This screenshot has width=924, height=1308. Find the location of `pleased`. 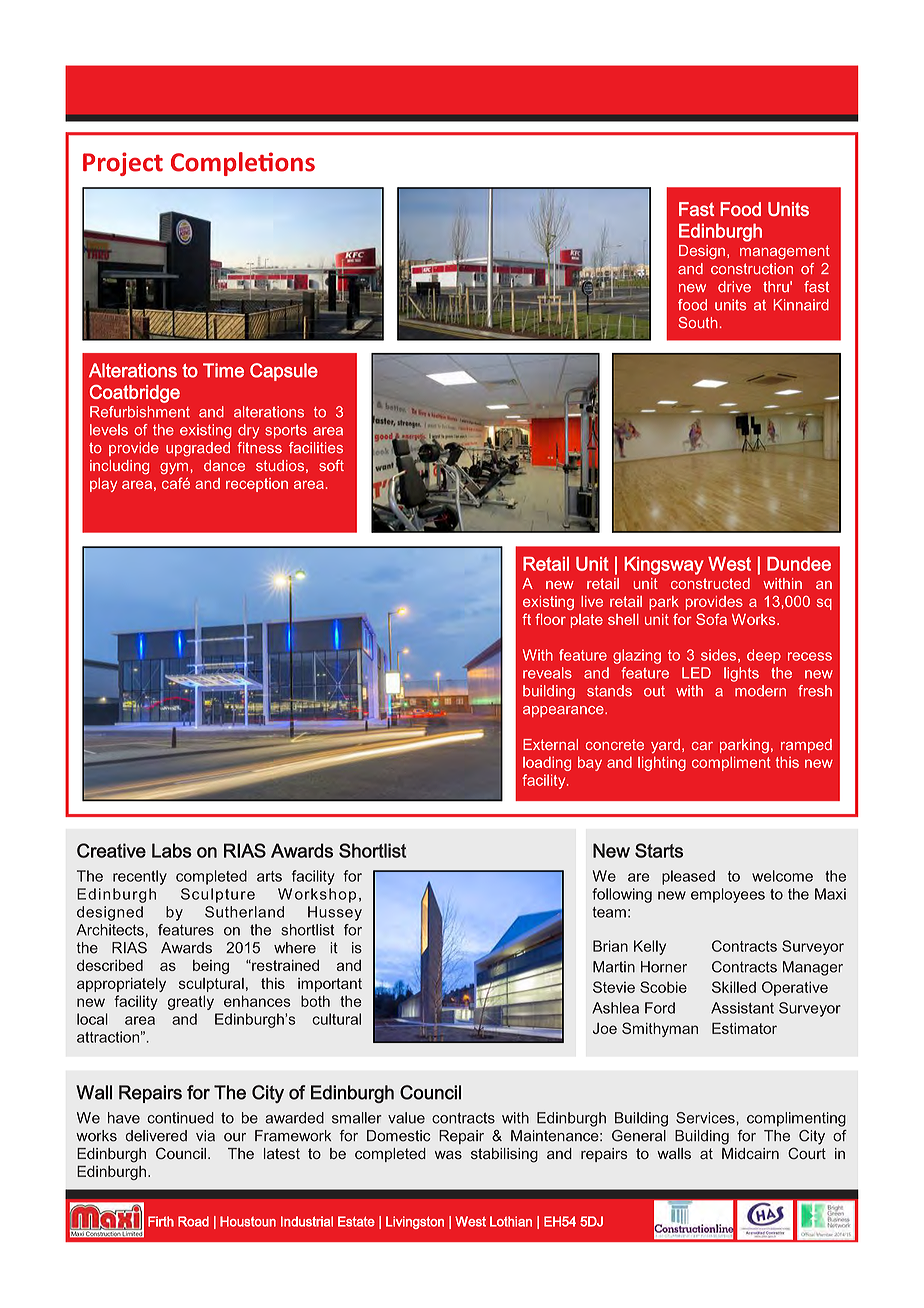

pleased is located at coordinates (688, 877).
